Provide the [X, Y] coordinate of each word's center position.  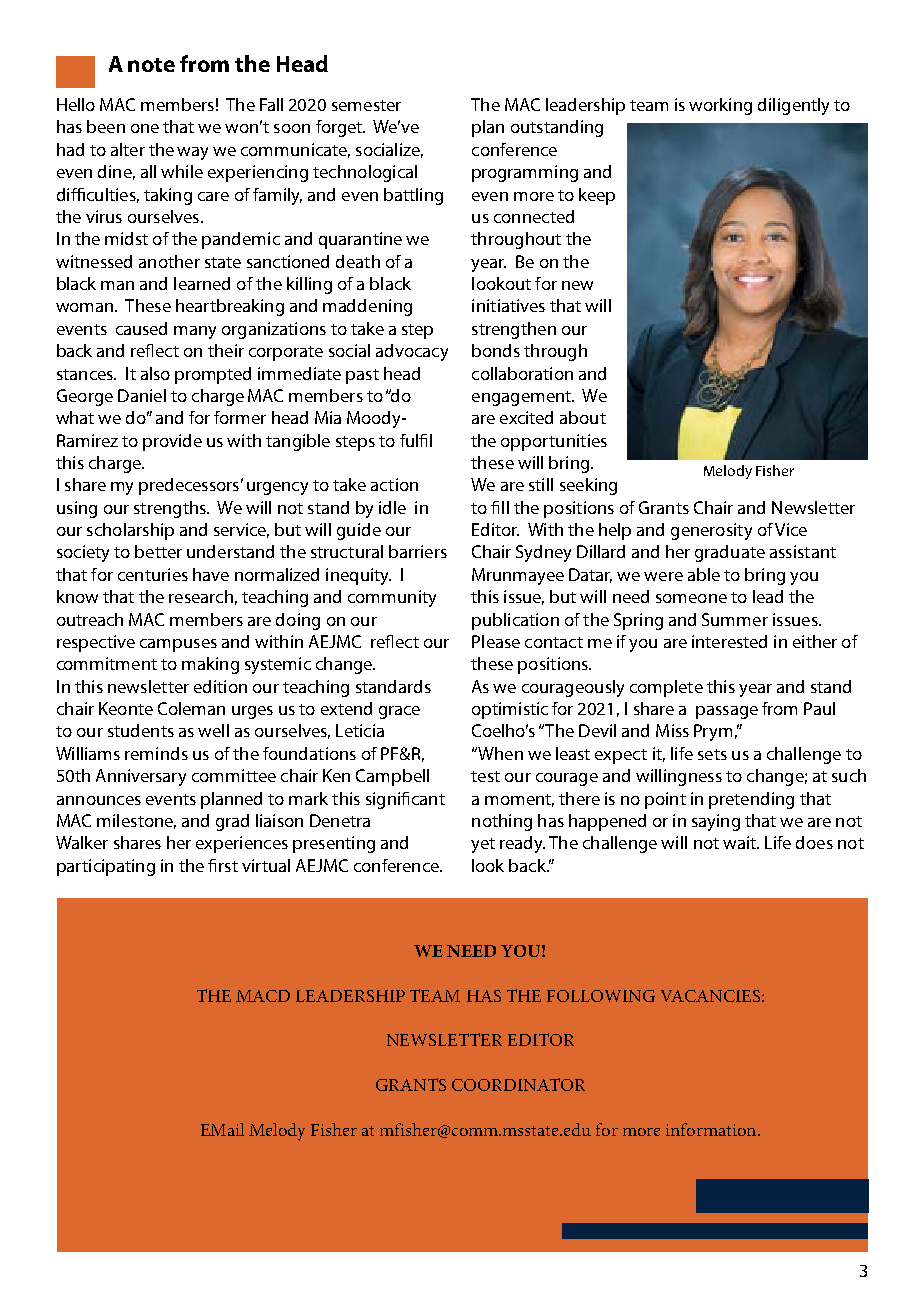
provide [172, 442]
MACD [263, 996]
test [485, 776]
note [151, 65]
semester [366, 105]
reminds [156, 753]
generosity [711, 531]
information [712, 1129]
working [720, 106]
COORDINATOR [518, 1084]
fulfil [416, 440]
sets [712, 754]
